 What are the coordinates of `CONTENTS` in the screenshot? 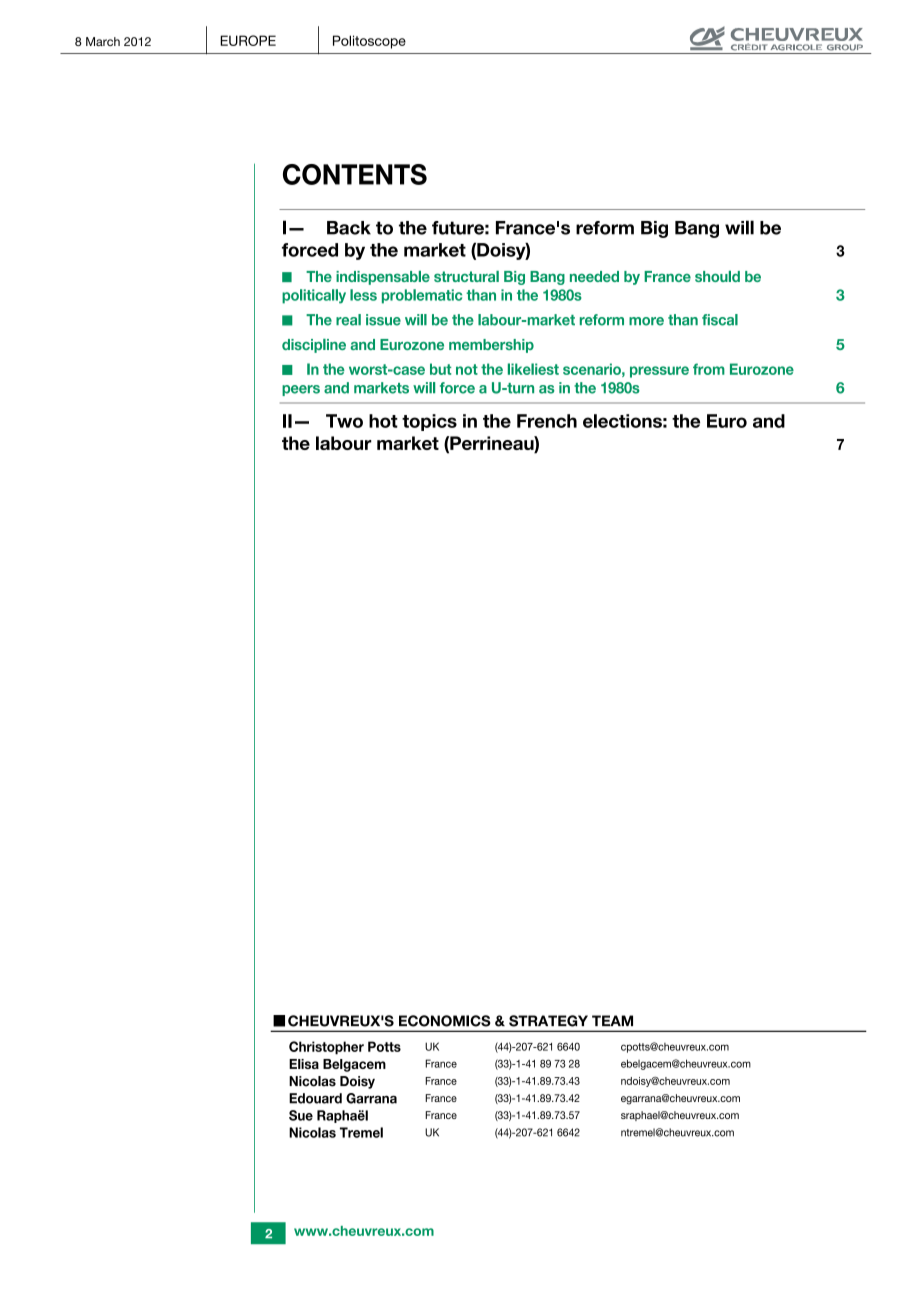 It's located at (355, 174).
